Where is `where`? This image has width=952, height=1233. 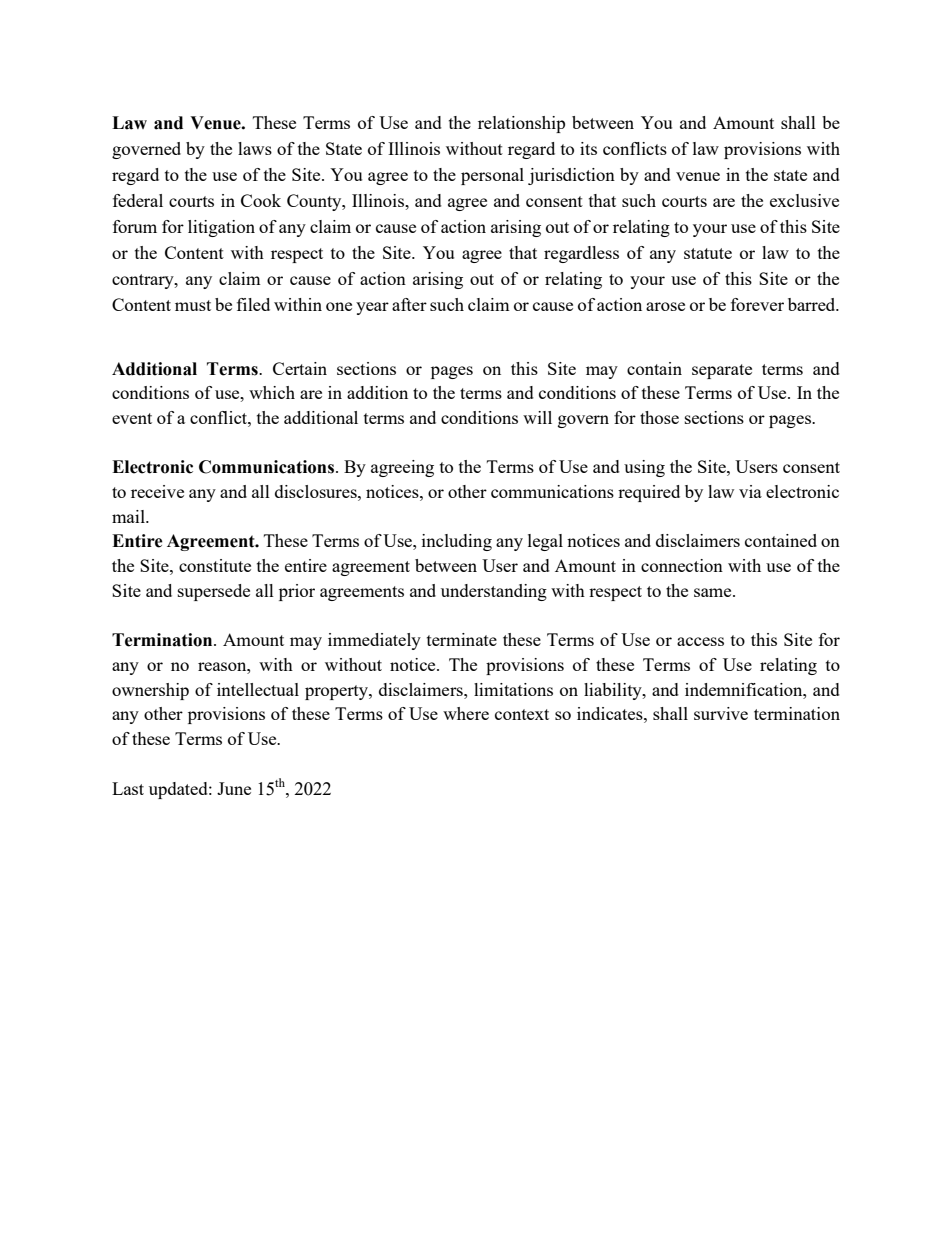
where is located at coordinates (466, 713).
